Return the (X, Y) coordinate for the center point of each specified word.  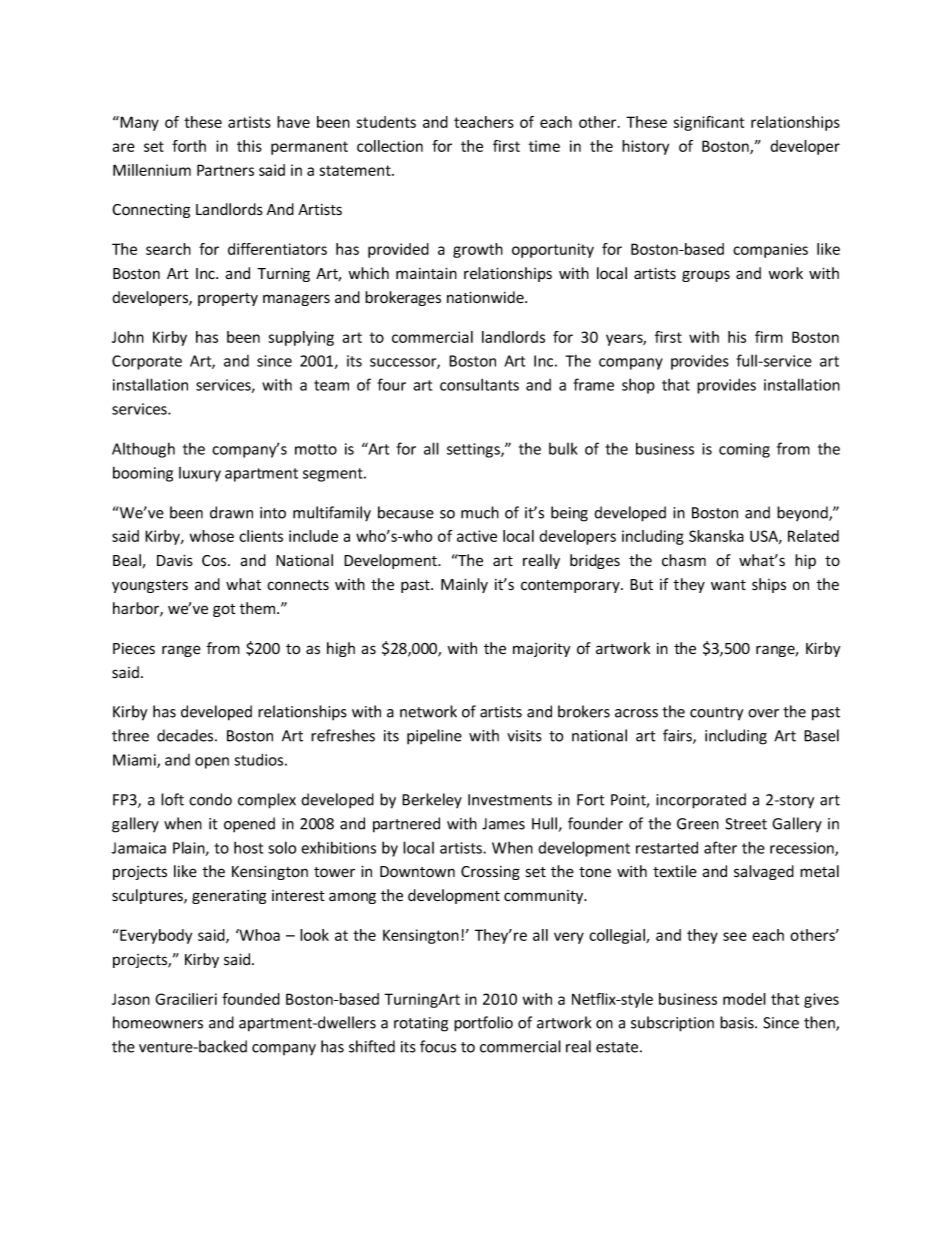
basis (738, 1022)
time (544, 146)
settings (474, 450)
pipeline (434, 737)
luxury (200, 474)
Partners (225, 170)
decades (186, 735)
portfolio (483, 1024)
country (716, 714)
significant (708, 123)
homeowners (158, 1022)
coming (744, 450)
